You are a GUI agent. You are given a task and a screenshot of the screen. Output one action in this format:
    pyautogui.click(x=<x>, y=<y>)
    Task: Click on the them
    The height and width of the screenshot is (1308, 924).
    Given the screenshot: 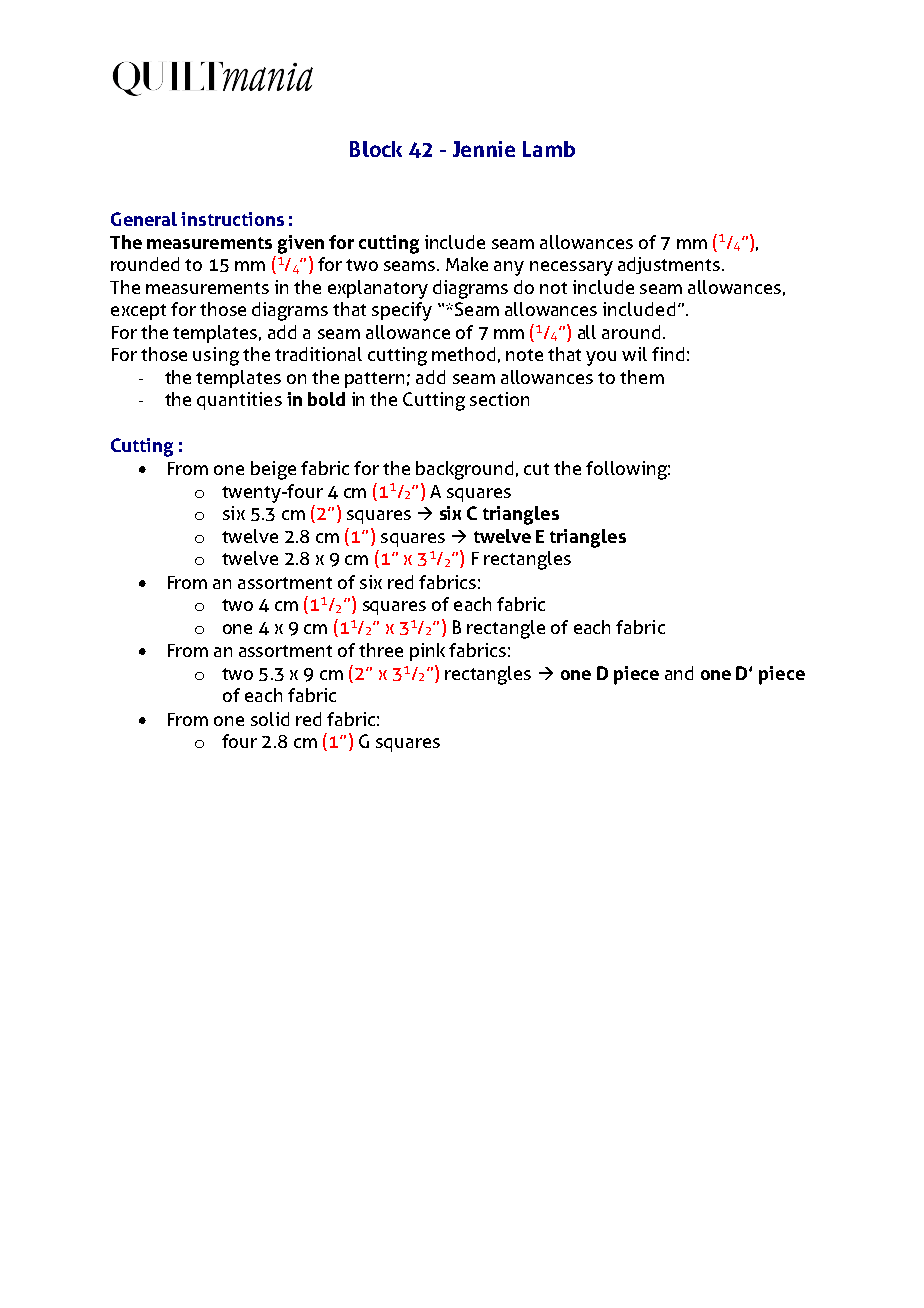 What is the action you would take?
    pyautogui.click(x=642, y=377)
